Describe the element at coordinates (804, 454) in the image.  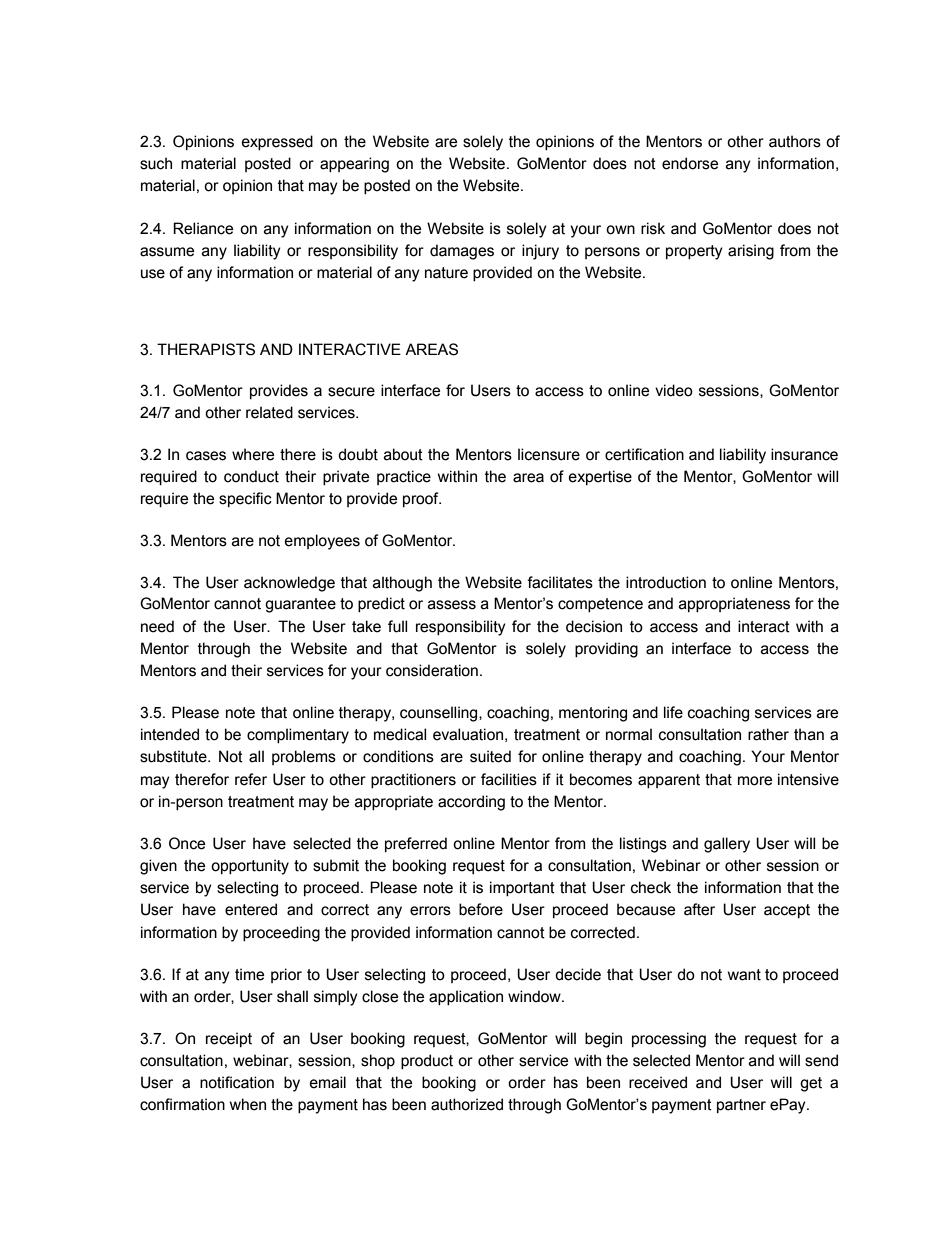
I see `insurance` at that location.
